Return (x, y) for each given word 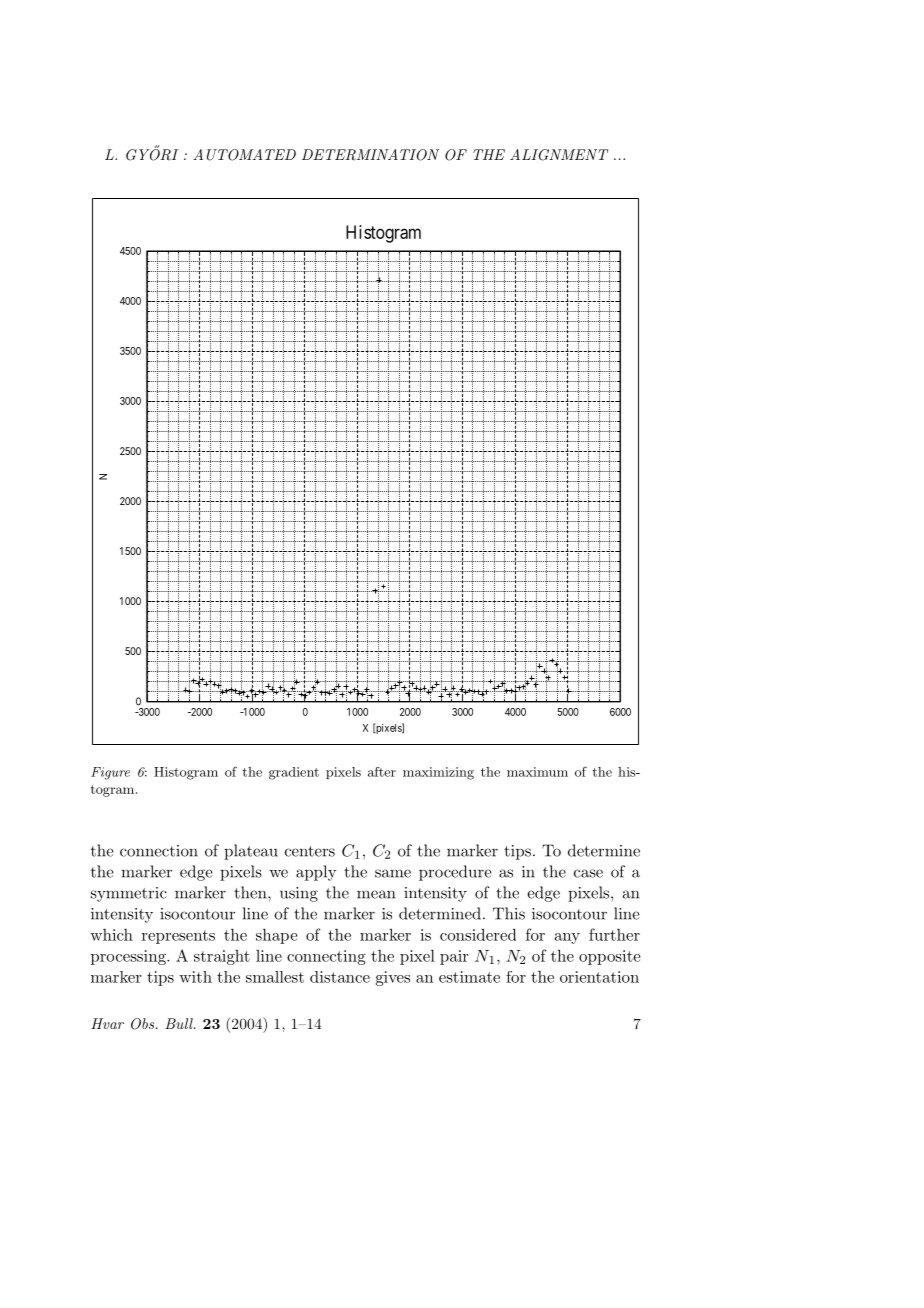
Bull (180, 1023)
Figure (110, 773)
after (382, 772)
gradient (294, 773)
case (588, 873)
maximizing (438, 773)
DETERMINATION (370, 155)
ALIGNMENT (559, 155)
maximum (537, 772)
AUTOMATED (244, 155)
